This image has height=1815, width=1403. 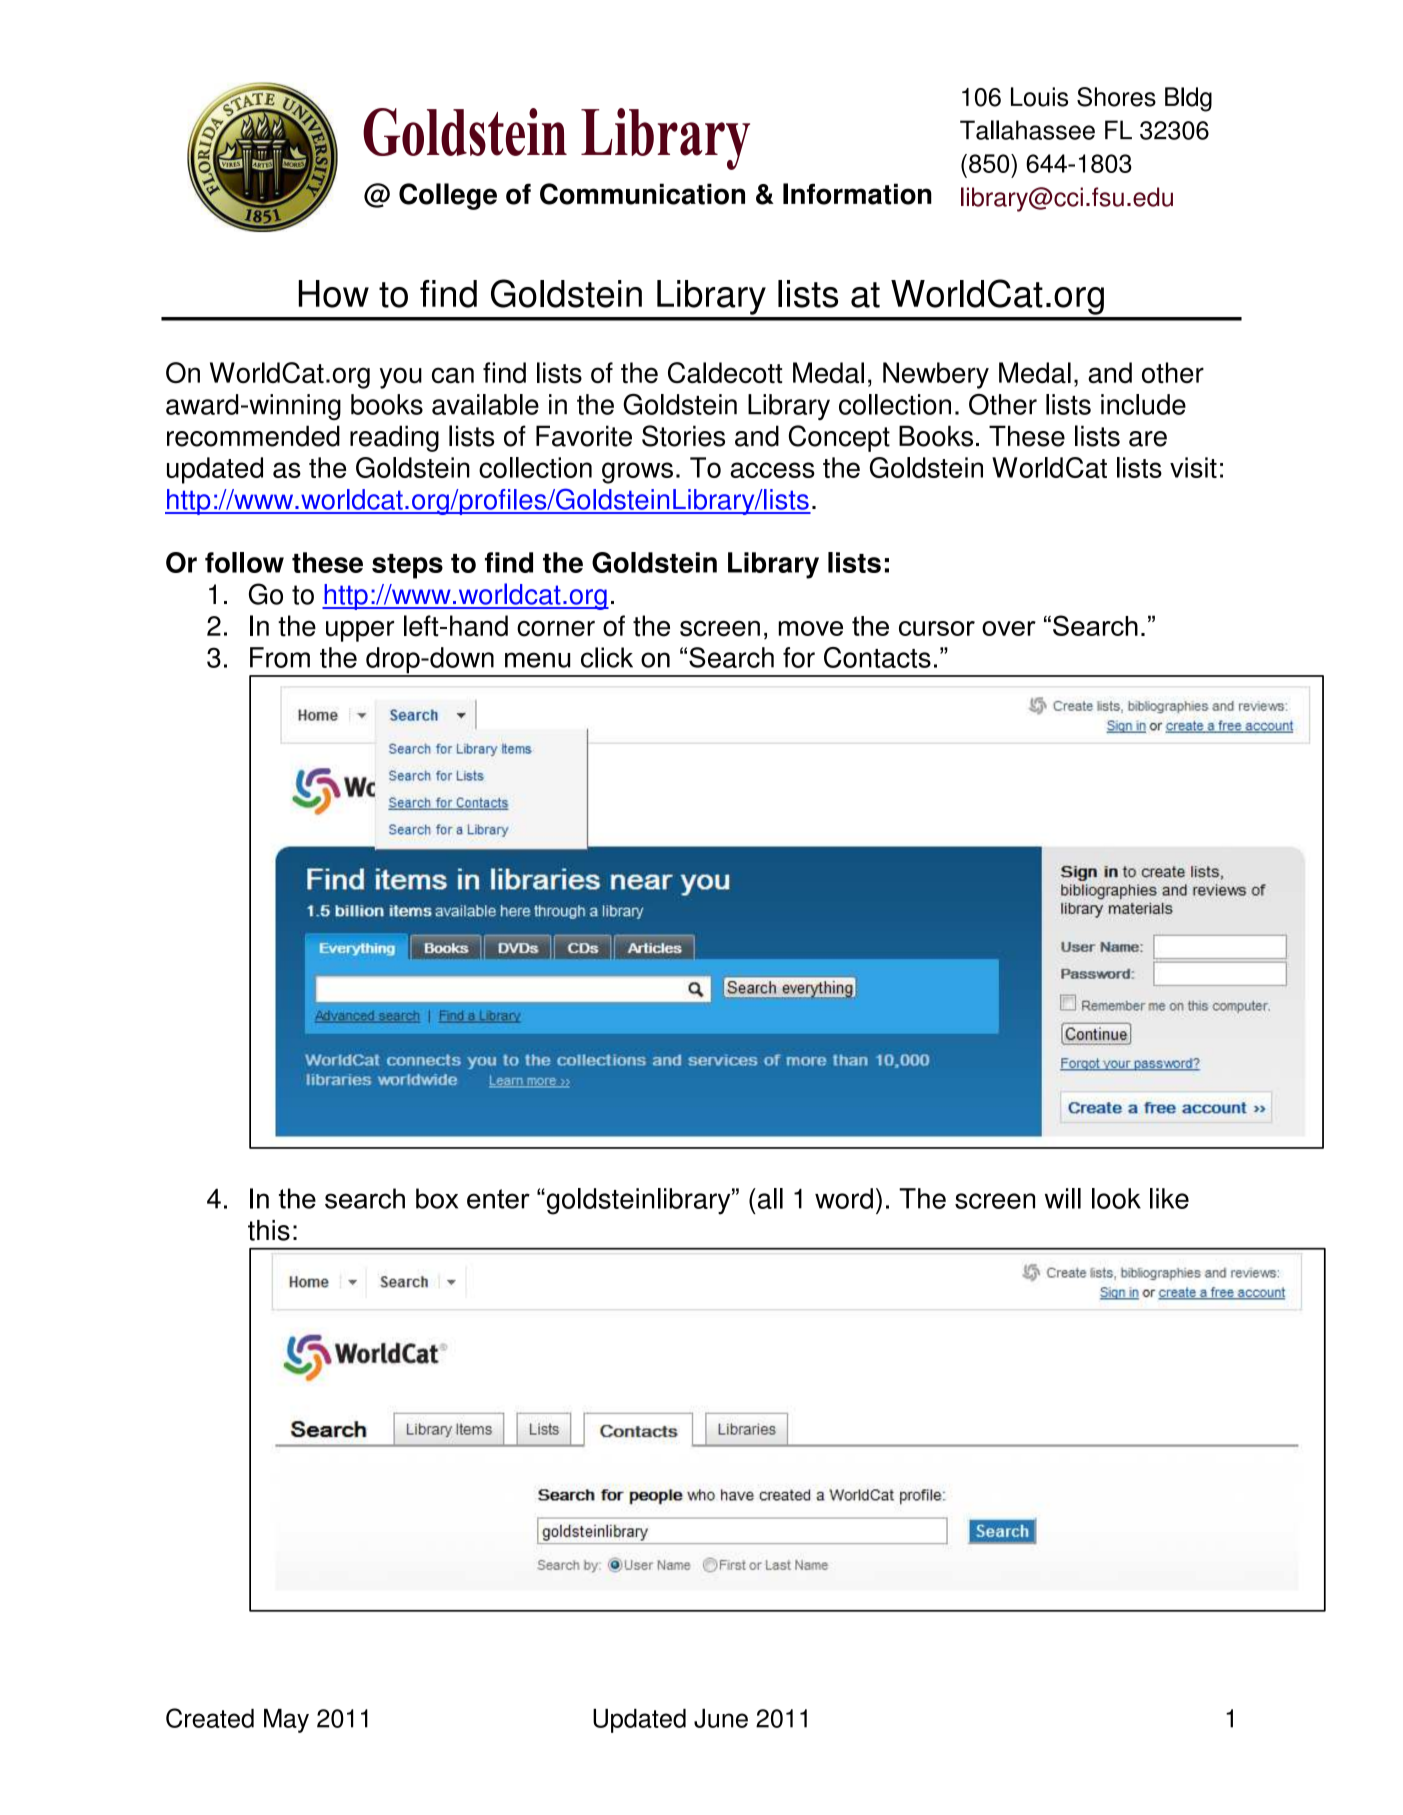 I want to click on May, so click(x=286, y=1721).
